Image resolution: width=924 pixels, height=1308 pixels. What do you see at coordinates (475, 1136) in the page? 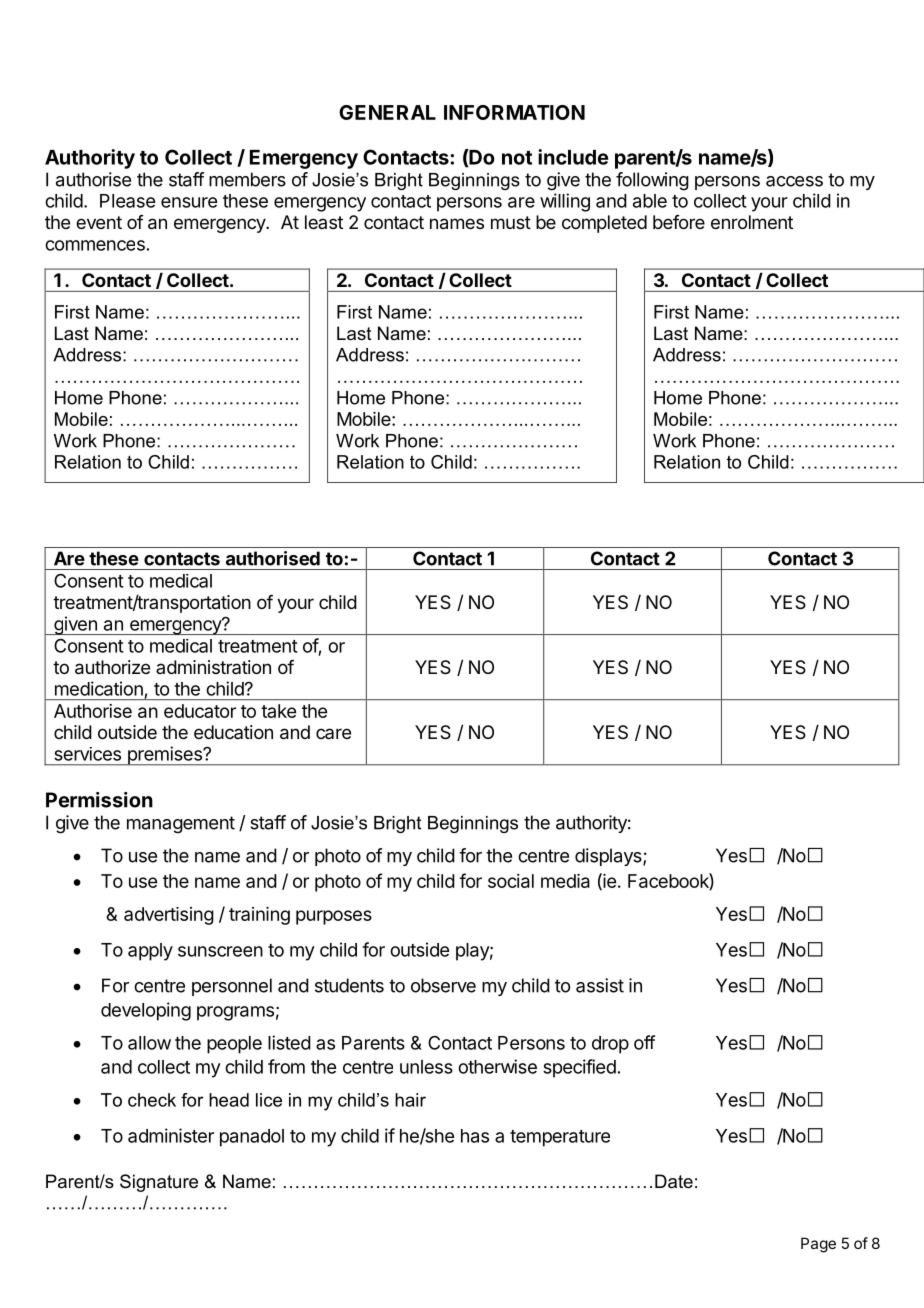
I see `has` at bounding box center [475, 1136].
